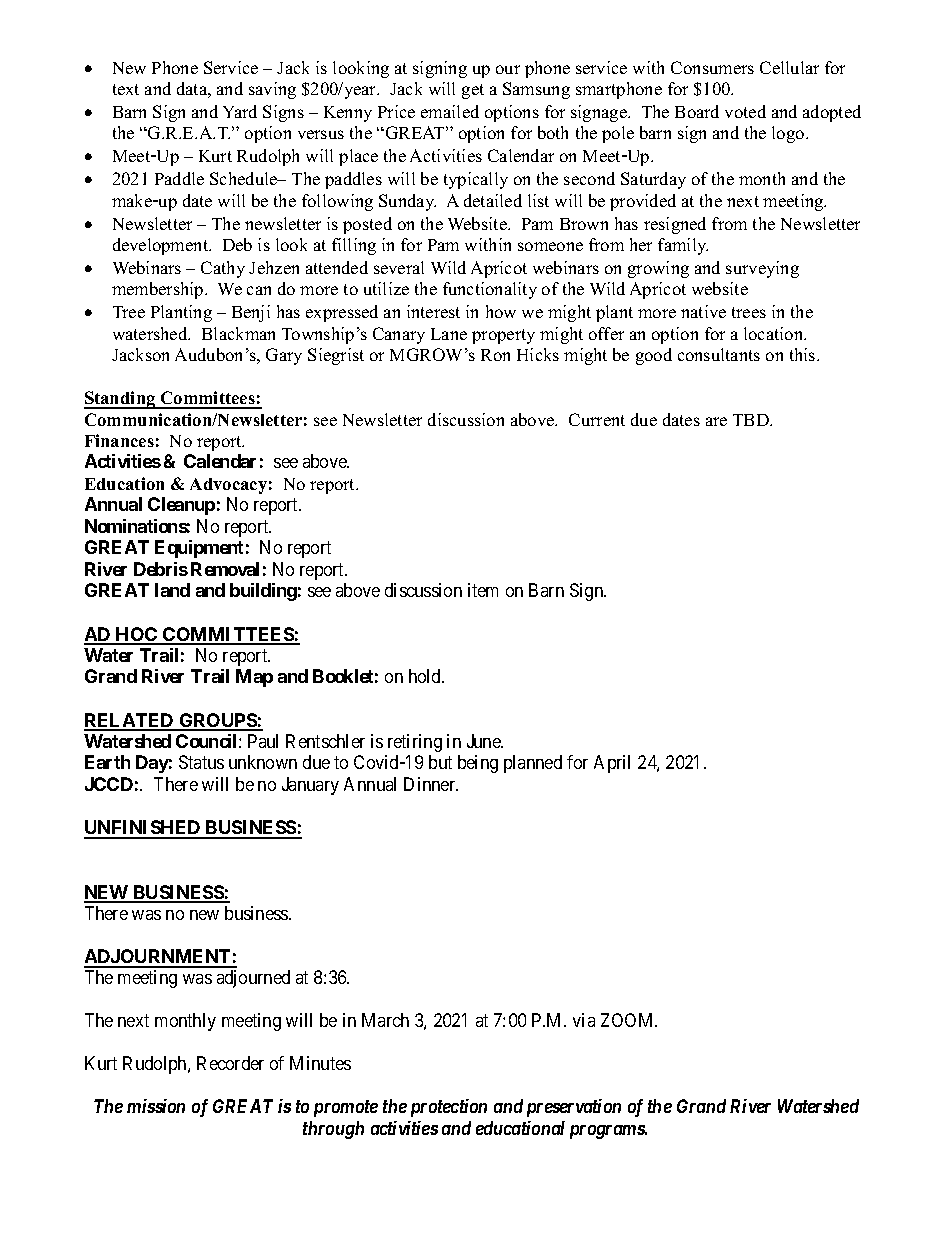  Describe the element at coordinates (240, 111) in the screenshot. I see `Yard` at that location.
